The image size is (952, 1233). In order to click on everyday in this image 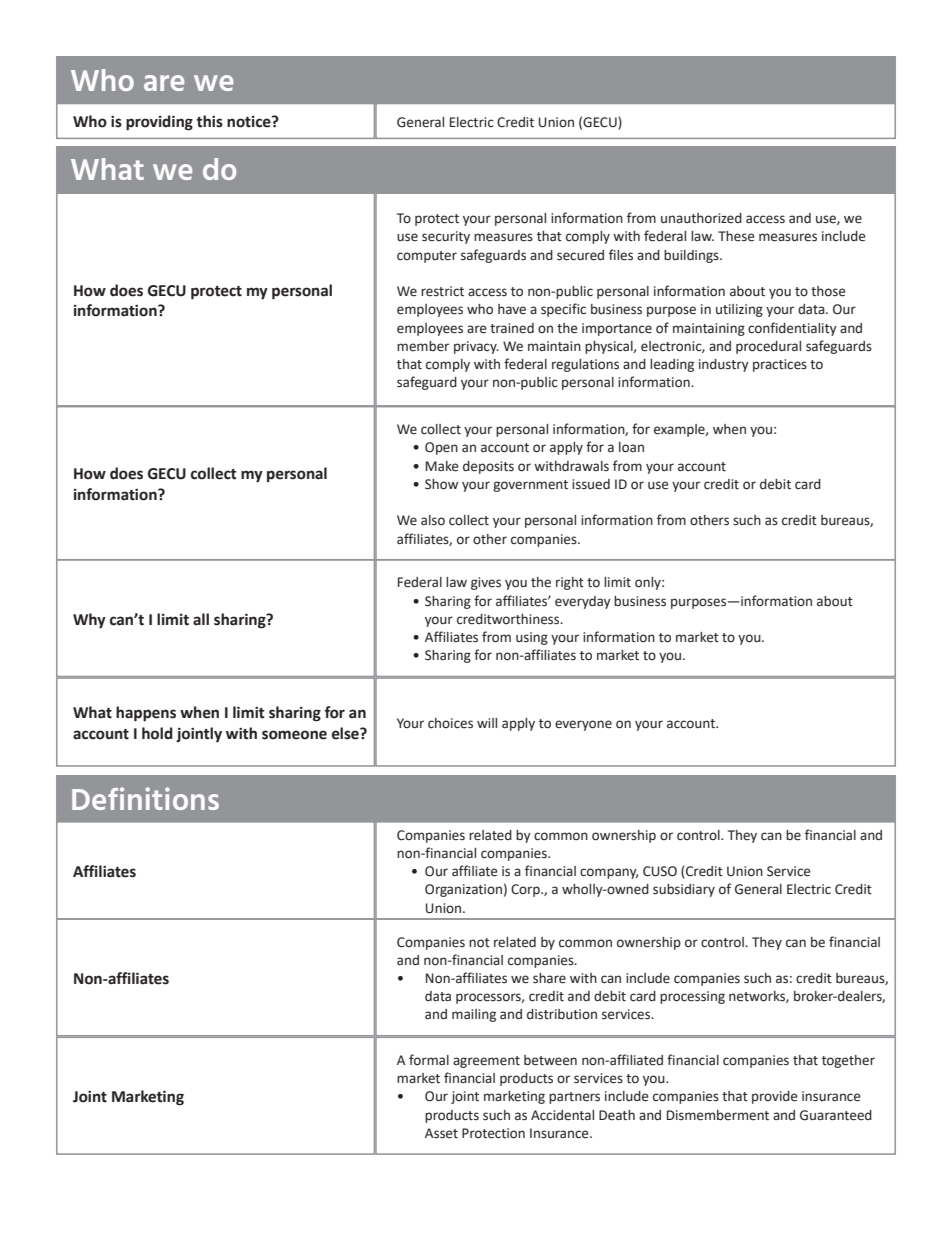, I will do `click(583, 602)`.
